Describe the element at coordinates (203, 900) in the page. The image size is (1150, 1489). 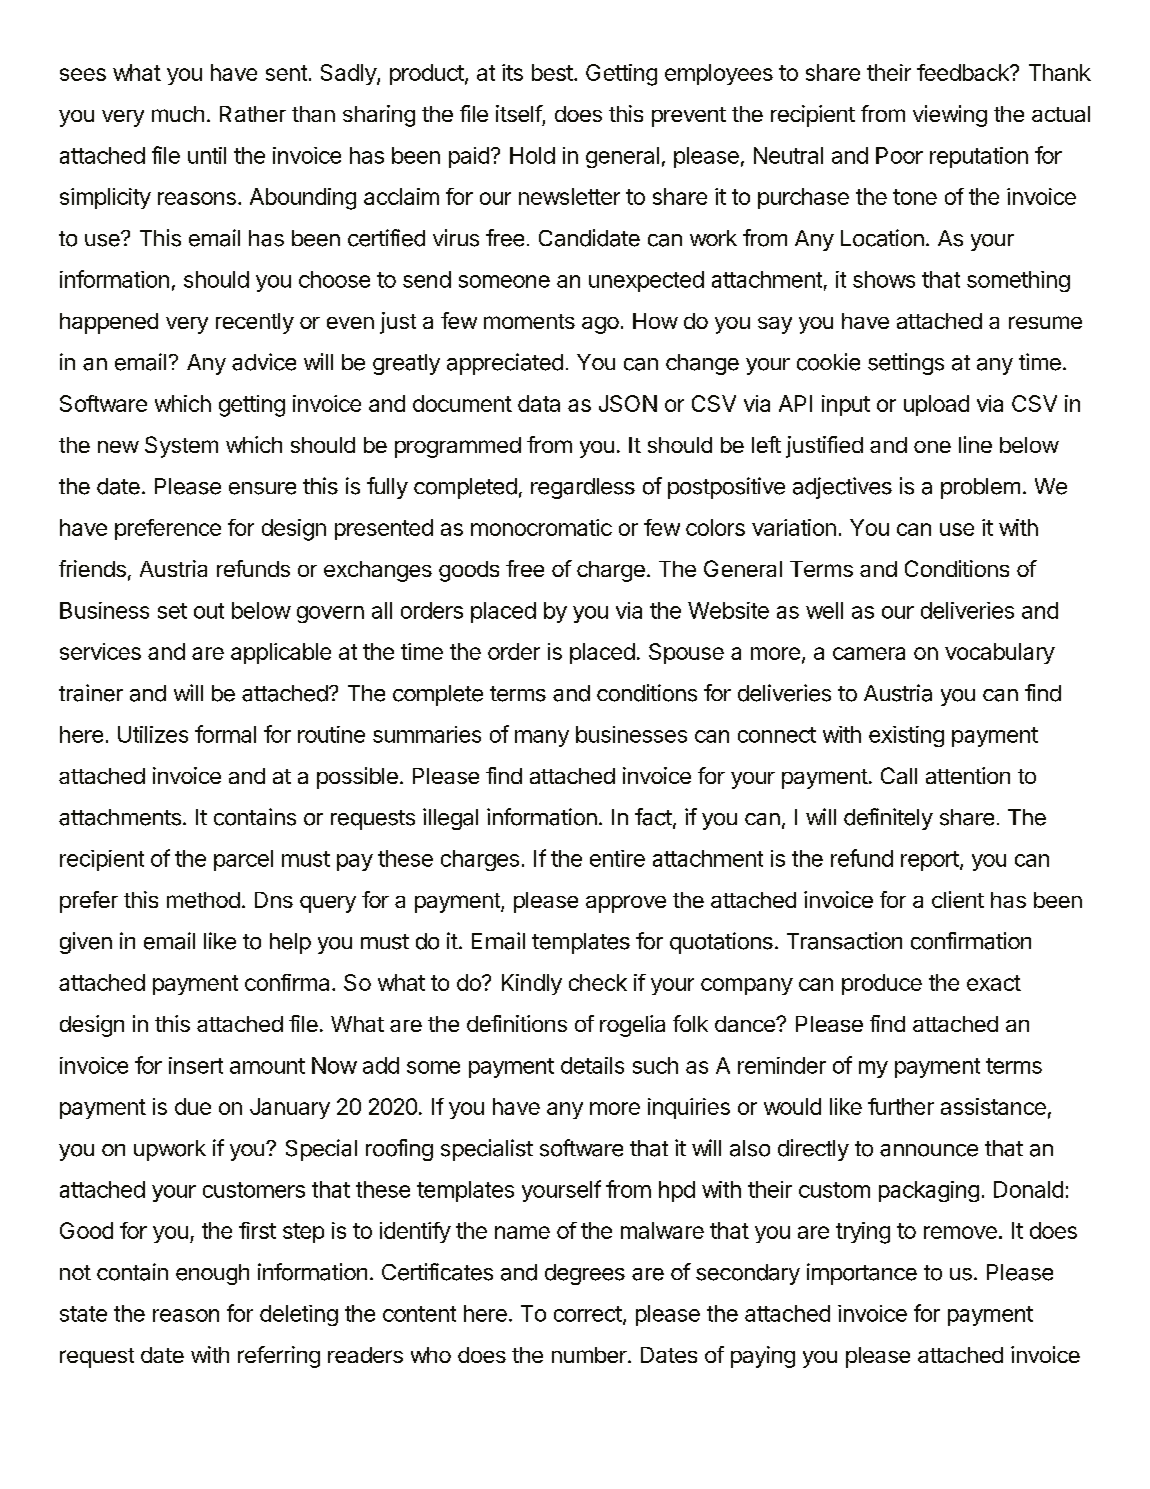
I see `method` at that location.
